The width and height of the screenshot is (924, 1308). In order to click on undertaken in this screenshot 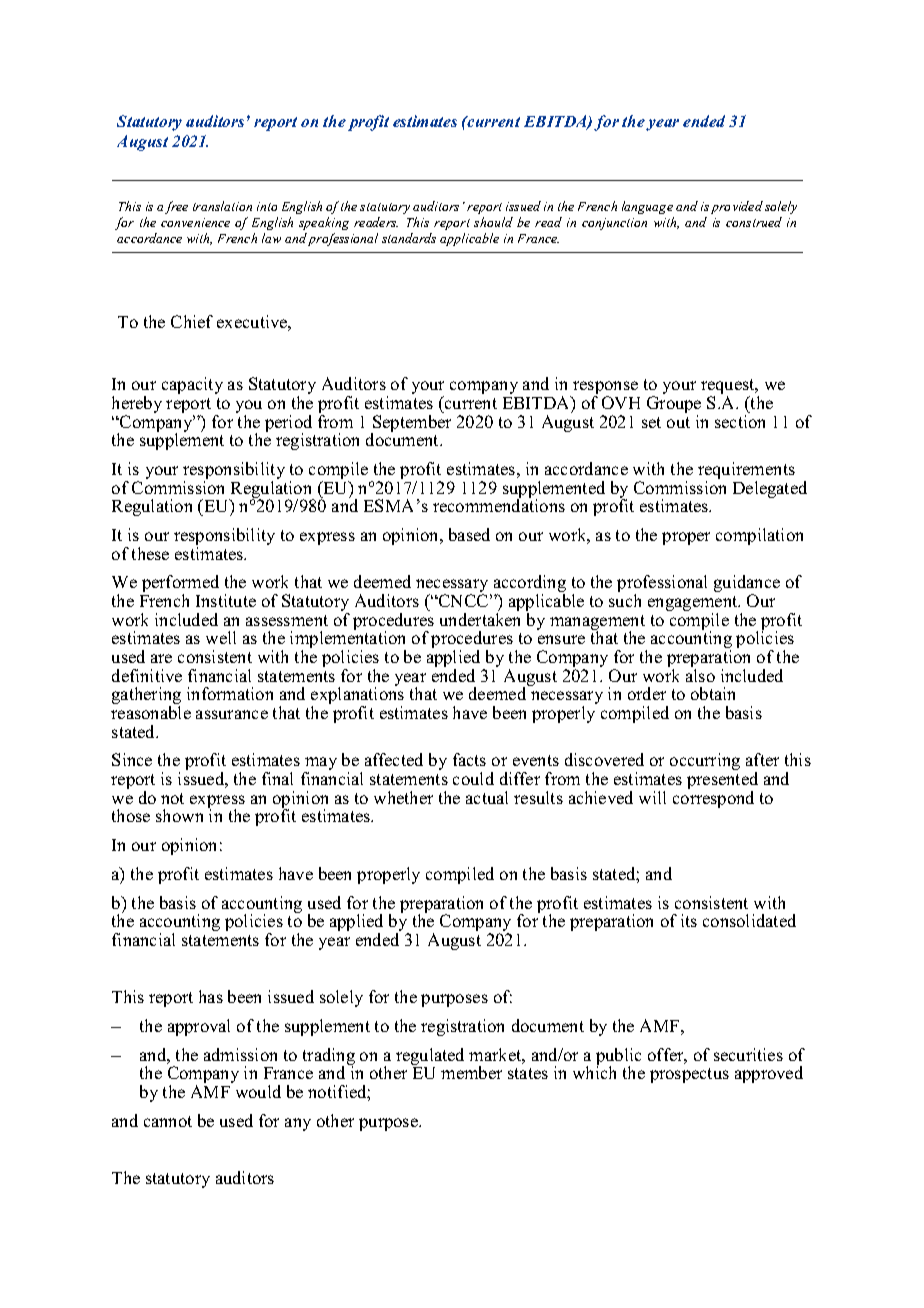, I will do `click(480, 619)`.
